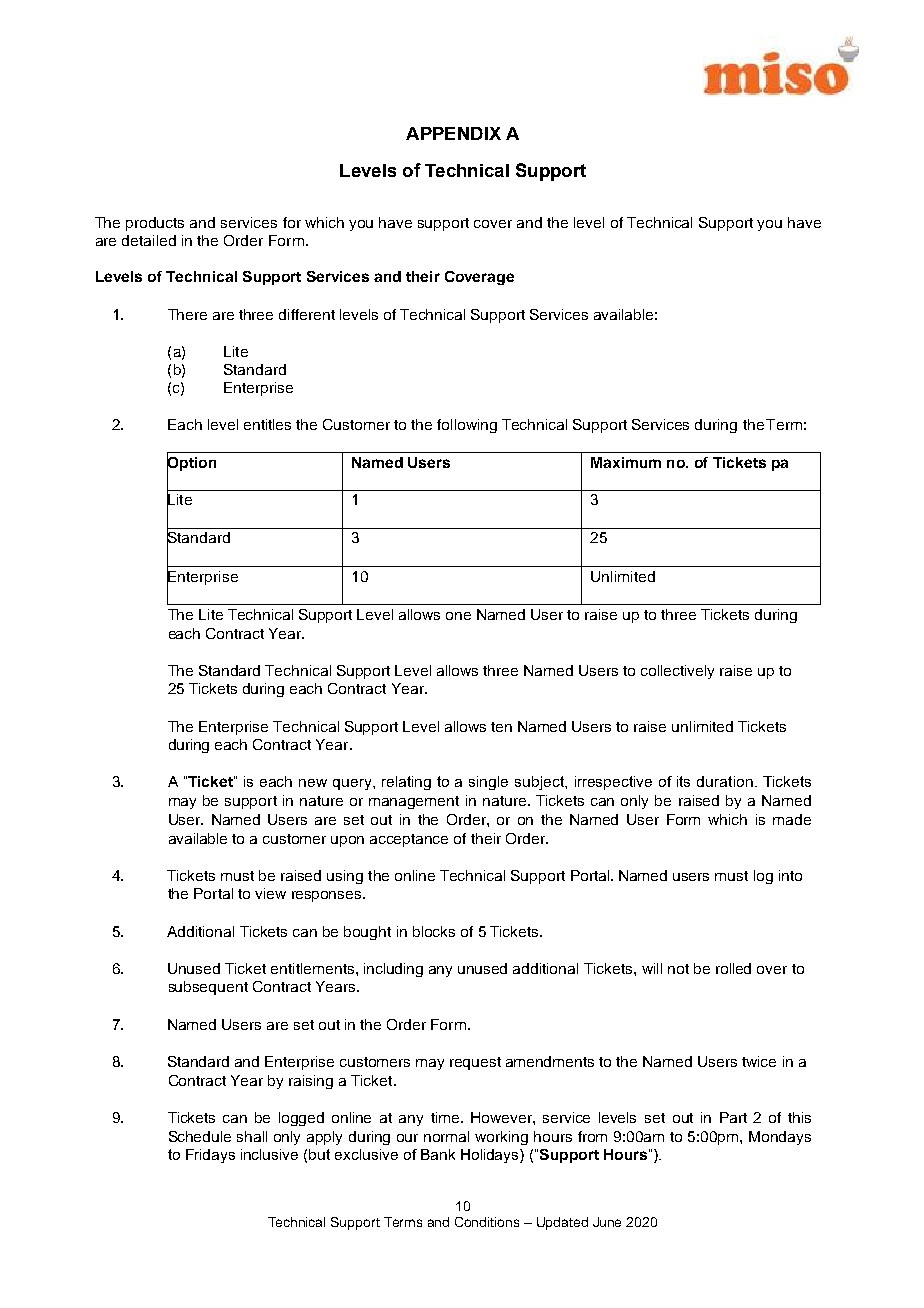  I want to click on entitles, so click(267, 424).
